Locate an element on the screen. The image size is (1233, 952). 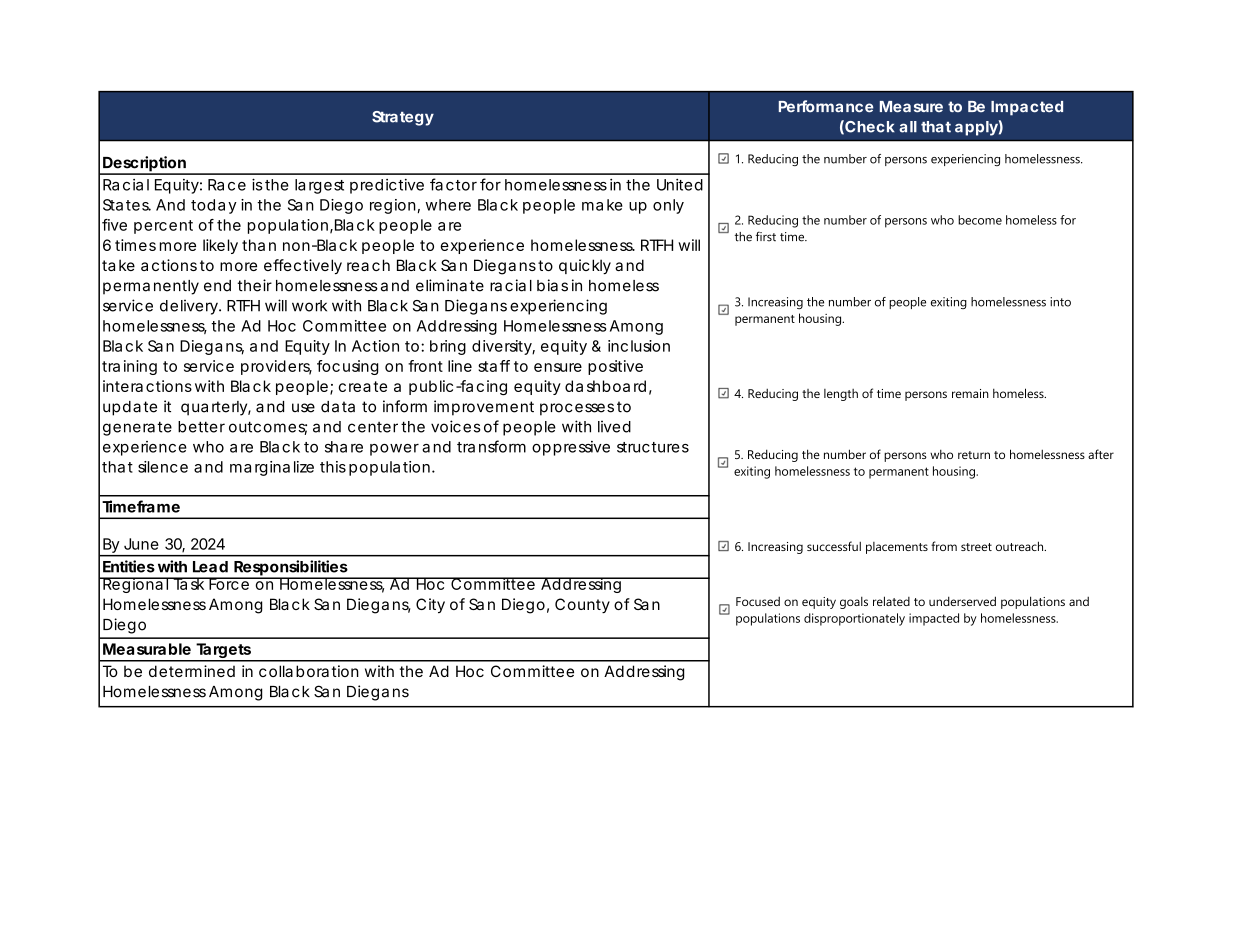
Targets is located at coordinates (223, 652).
